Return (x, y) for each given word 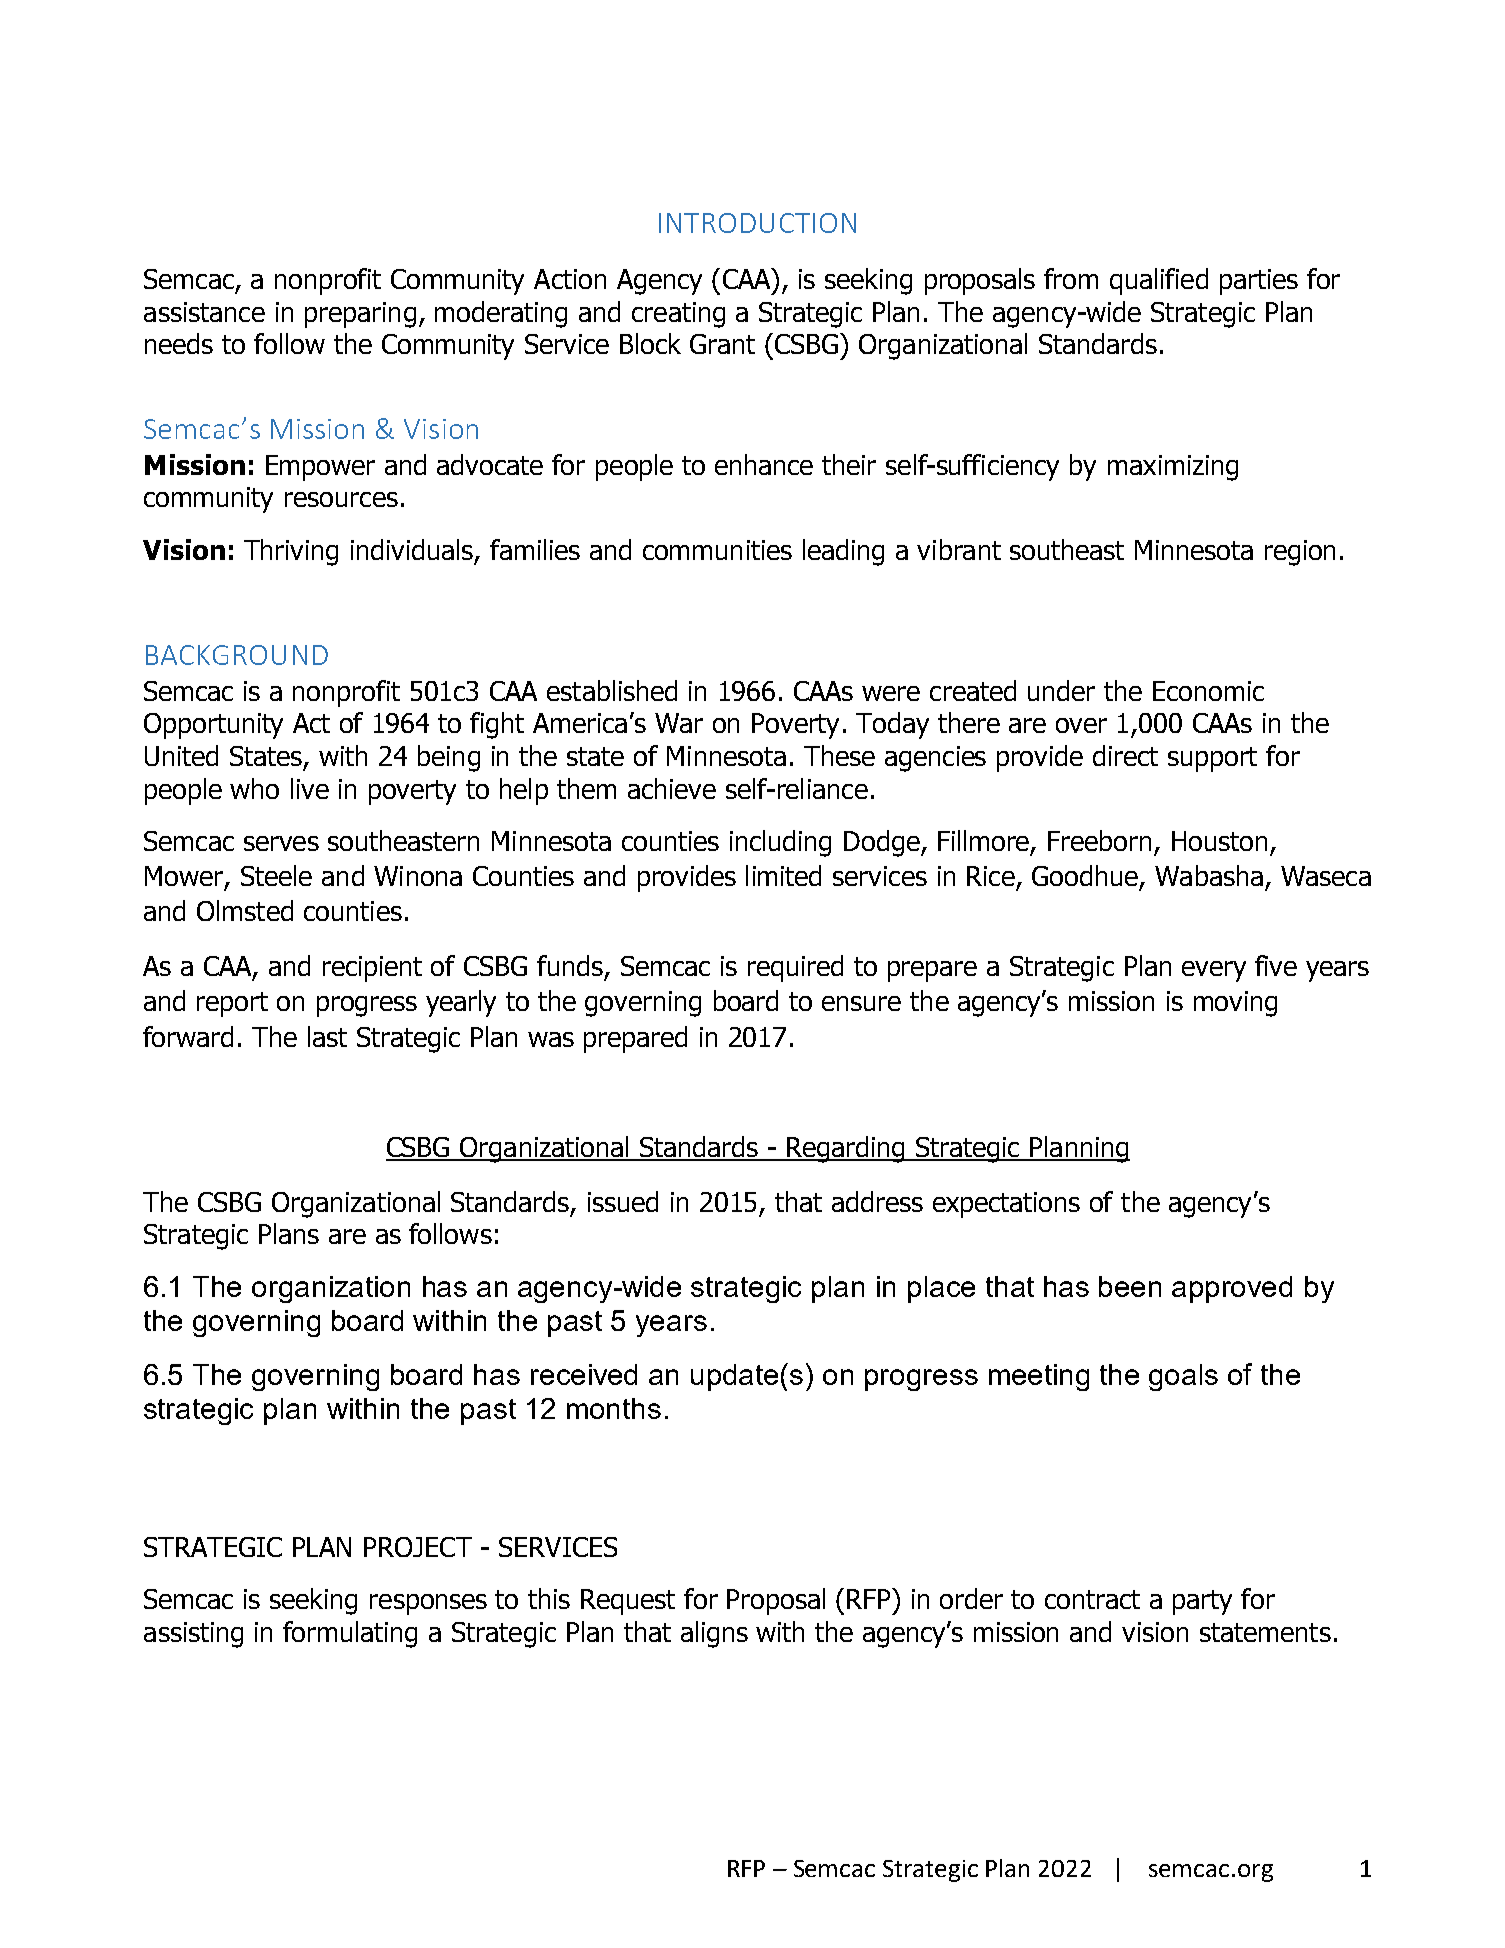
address (877, 1201)
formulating (350, 1634)
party (1202, 1602)
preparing (360, 315)
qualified (1159, 281)
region (1300, 553)
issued (623, 1201)
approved (1232, 1289)
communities (717, 550)
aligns (714, 1634)
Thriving (291, 552)
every (1214, 971)
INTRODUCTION (757, 223)
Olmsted (245, 910)
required (795, 968)
